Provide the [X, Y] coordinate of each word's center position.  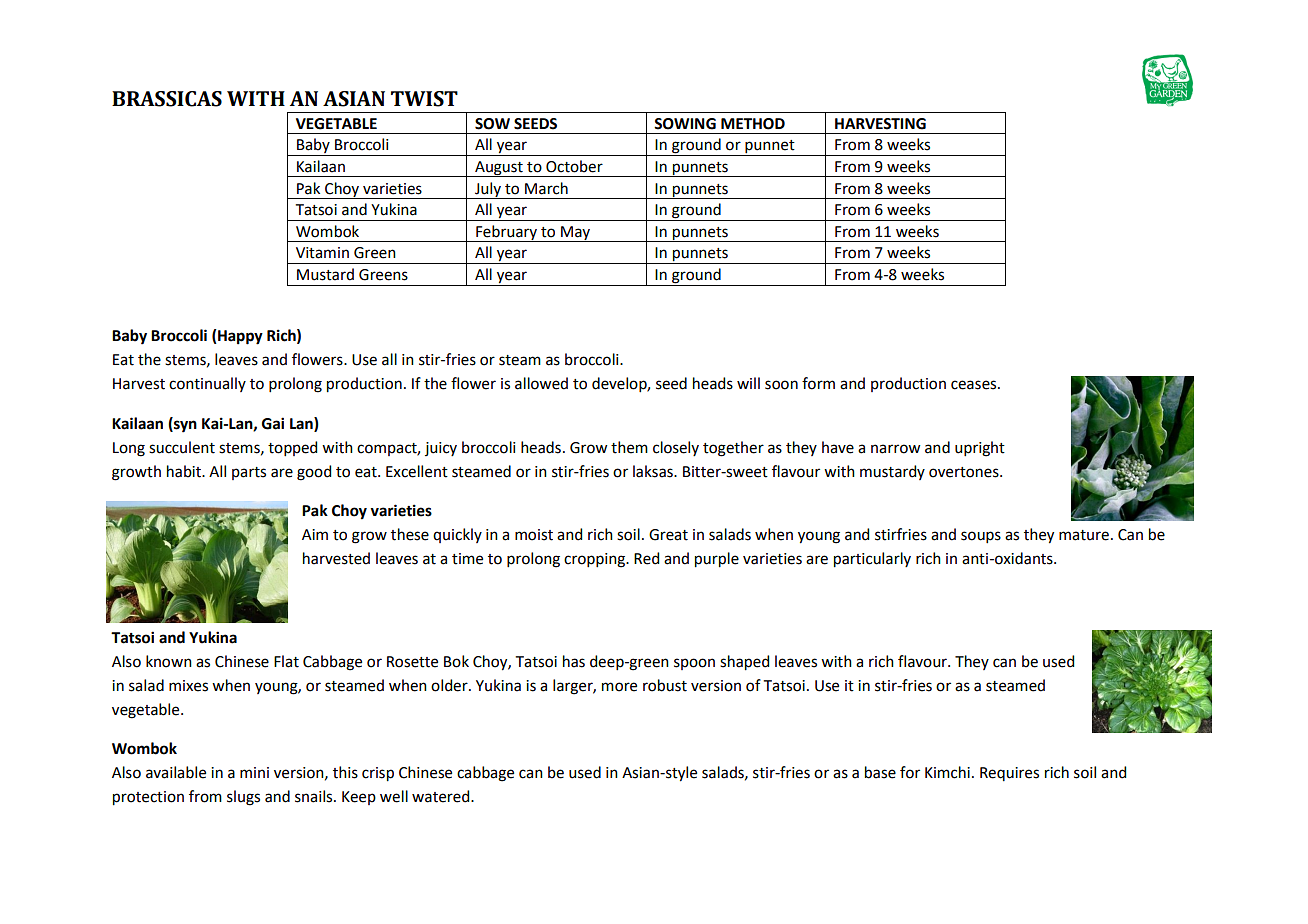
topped [292, 448]
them [629, 447]
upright [980, 449]
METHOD [753, 124]
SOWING [685, 124]
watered [442, 796]
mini [254, 772]
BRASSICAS [167, 99]
